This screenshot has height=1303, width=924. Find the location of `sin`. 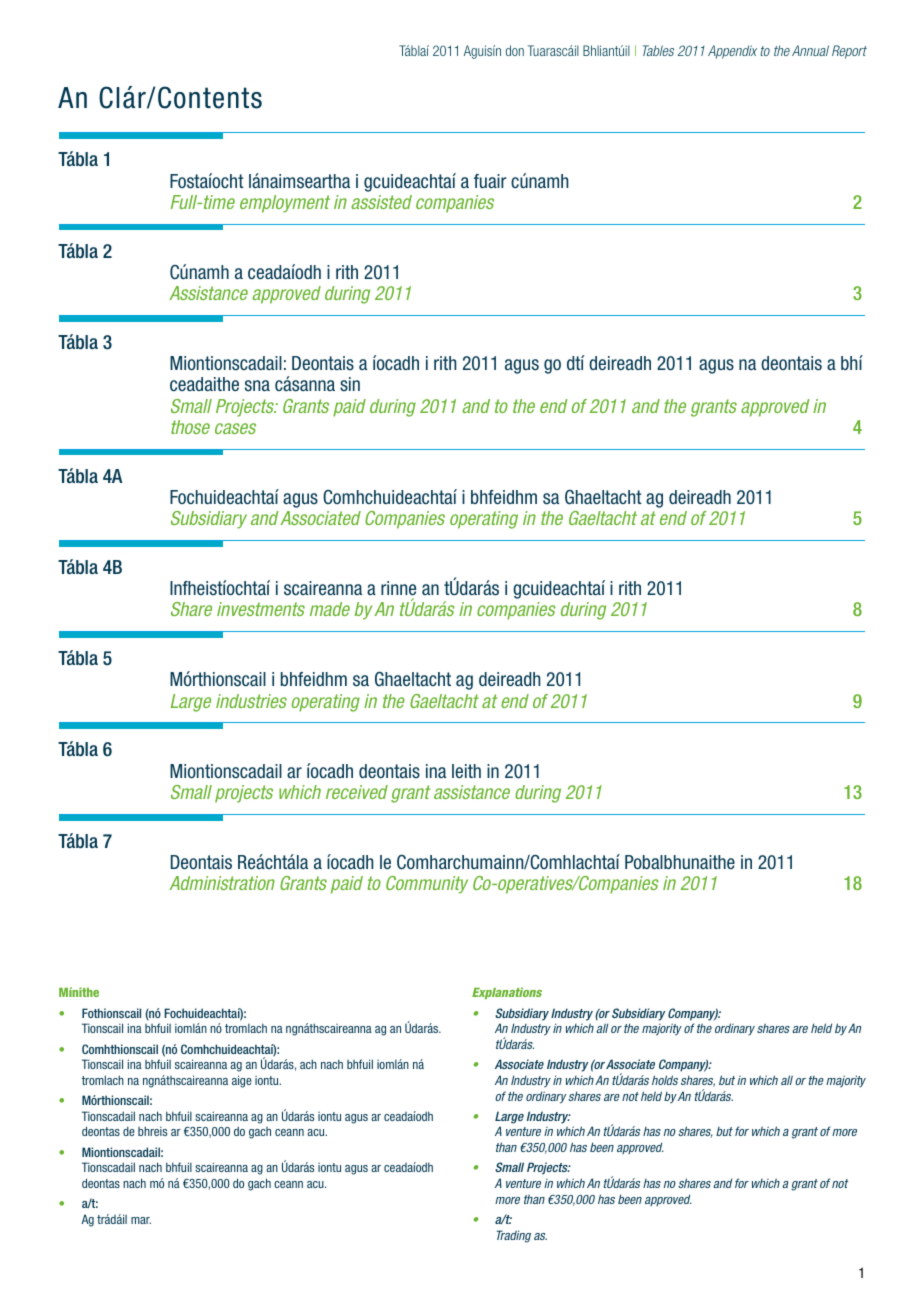

sin is located at coordinates (350, 384).
